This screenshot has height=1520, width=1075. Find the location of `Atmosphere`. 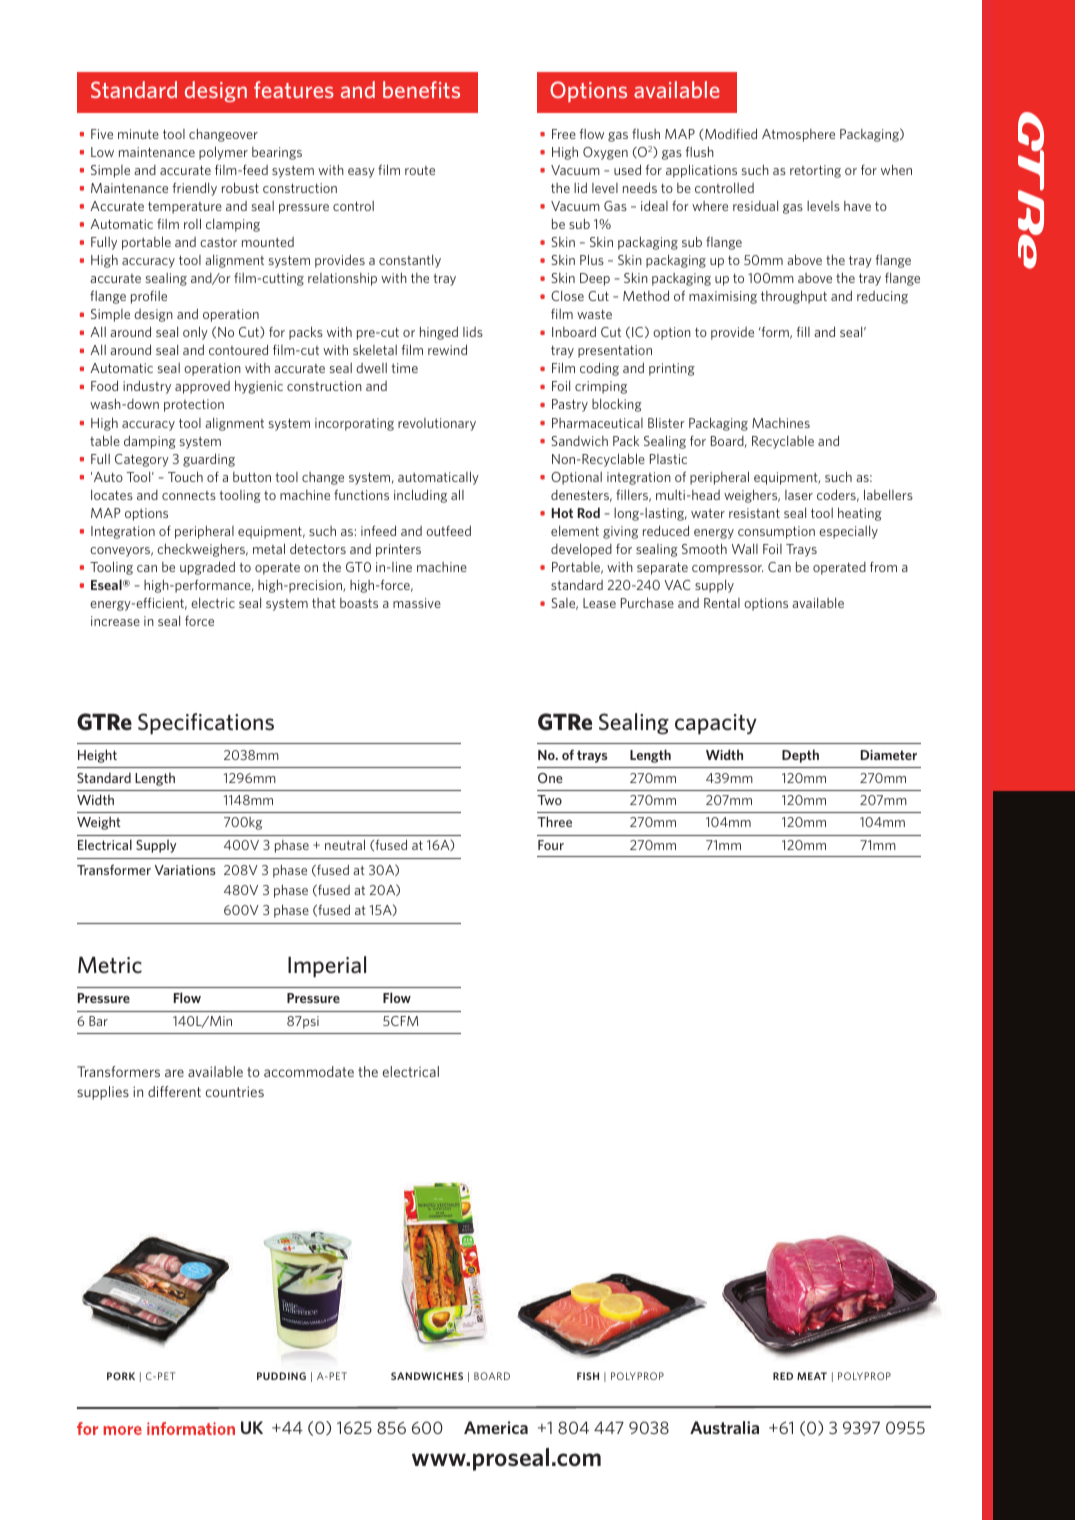

Atmosphere is located at coordinates (798, 135).
